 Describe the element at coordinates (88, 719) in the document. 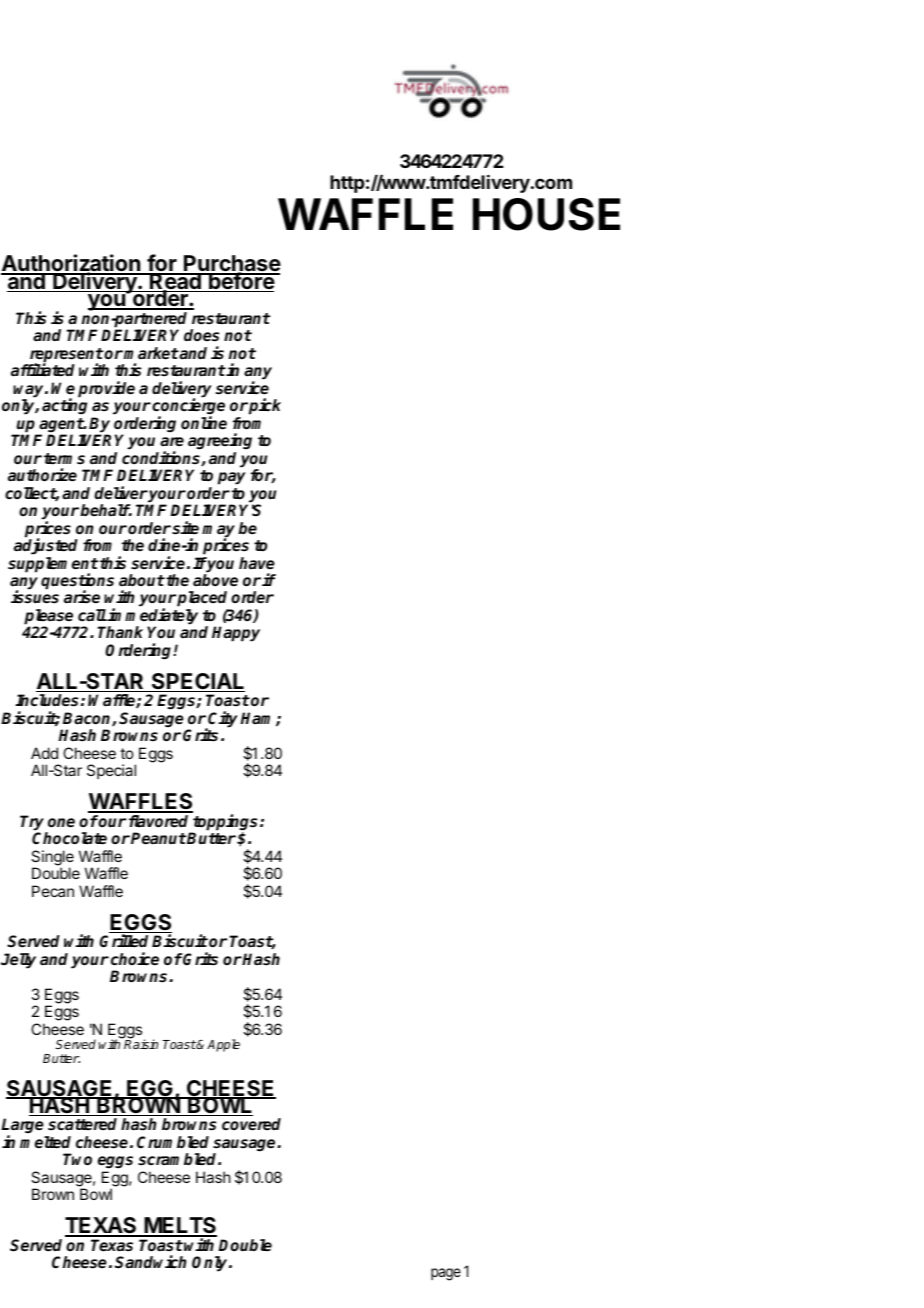

I see `Bacon` at that location.
